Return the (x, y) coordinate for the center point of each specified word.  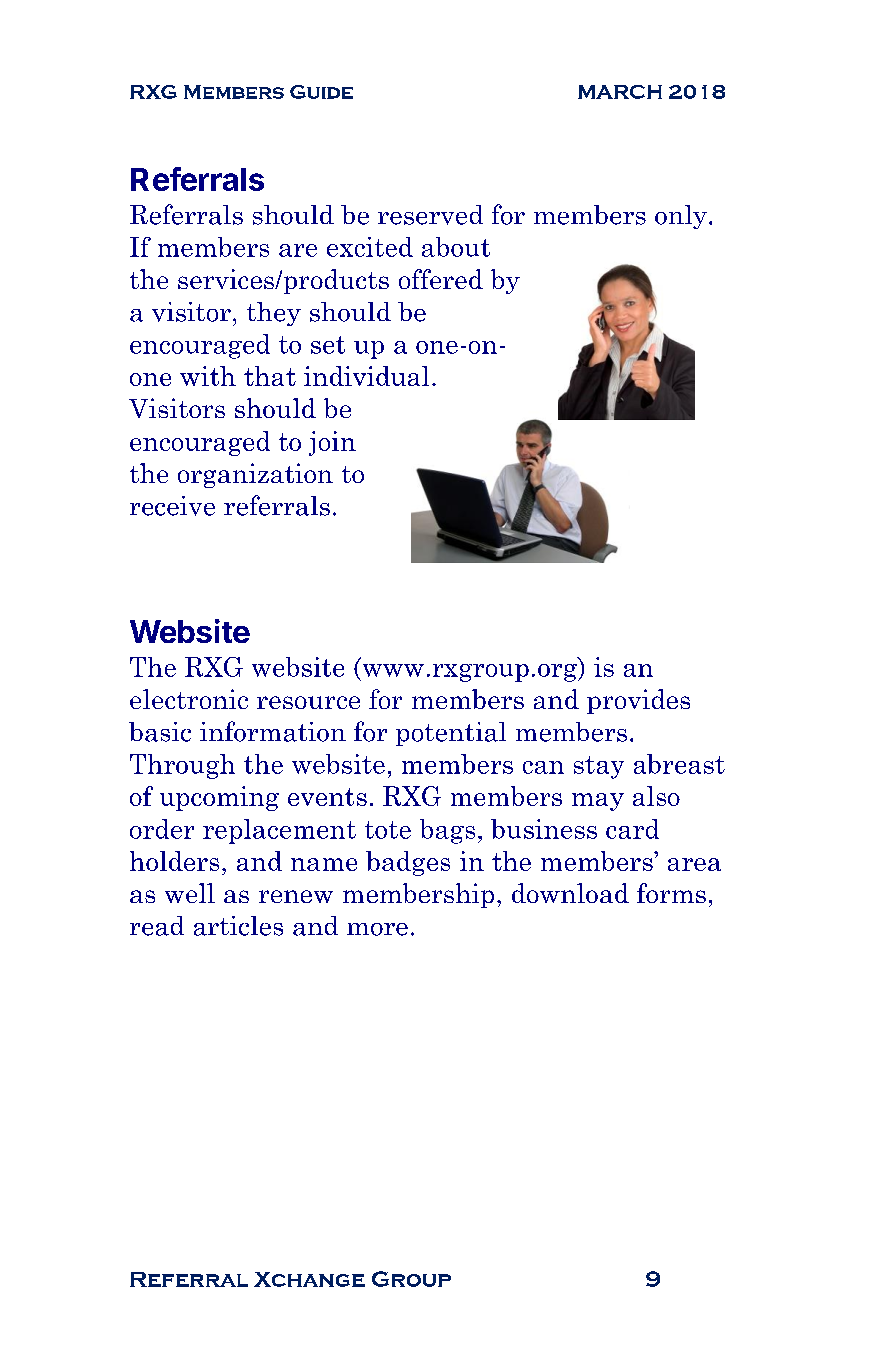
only (681, 217)
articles (238, 926)
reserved (430, 215)
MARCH (620, 92)
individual (366, 376)
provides (638, 701)
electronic (189, 699)
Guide (321, 92)
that (270, 376)
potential (451, 734)
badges (408, 863)
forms (671, 893)
